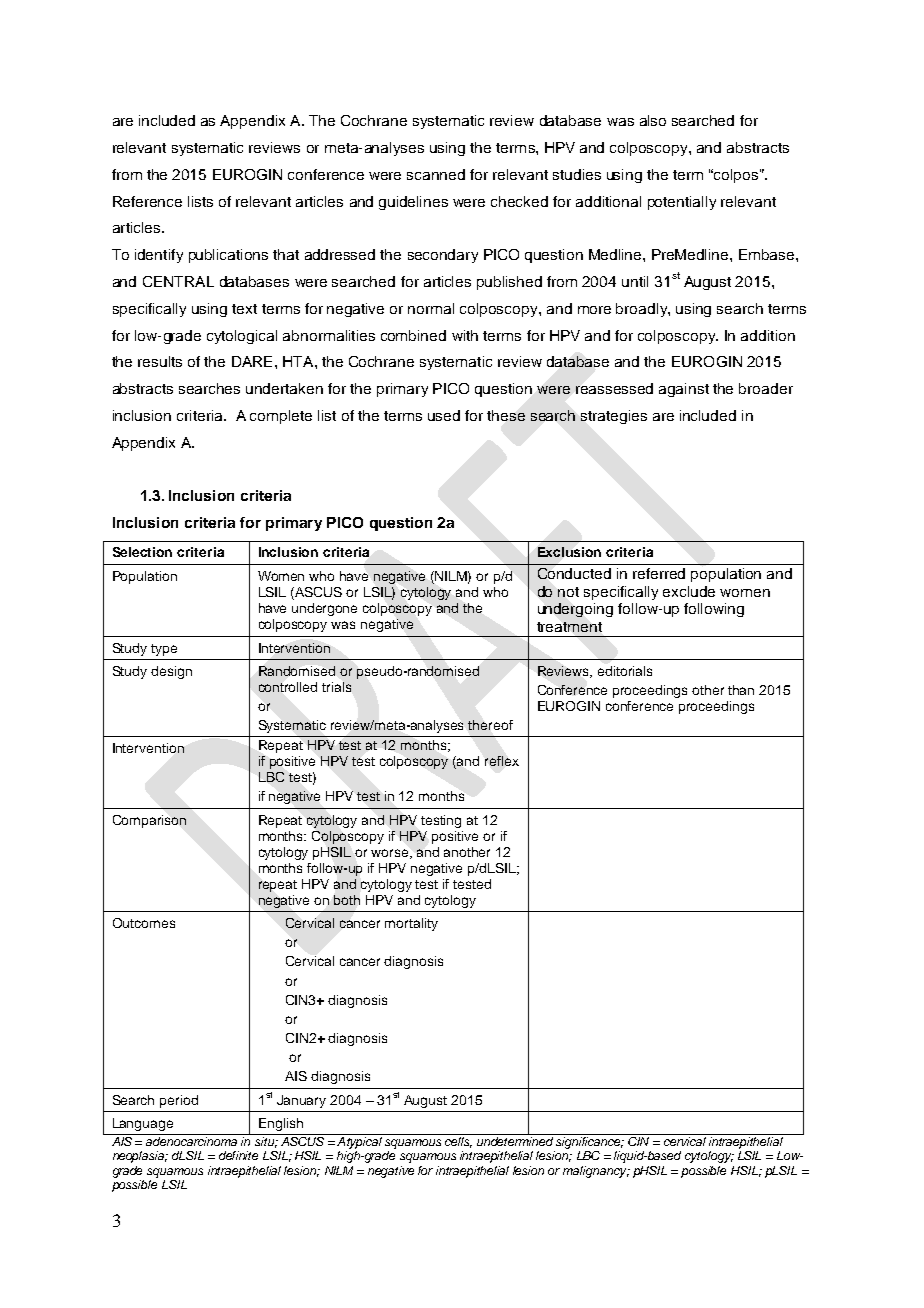 This screenshot has width=924, height=1308. I want to click on used, so click(444, 415).
